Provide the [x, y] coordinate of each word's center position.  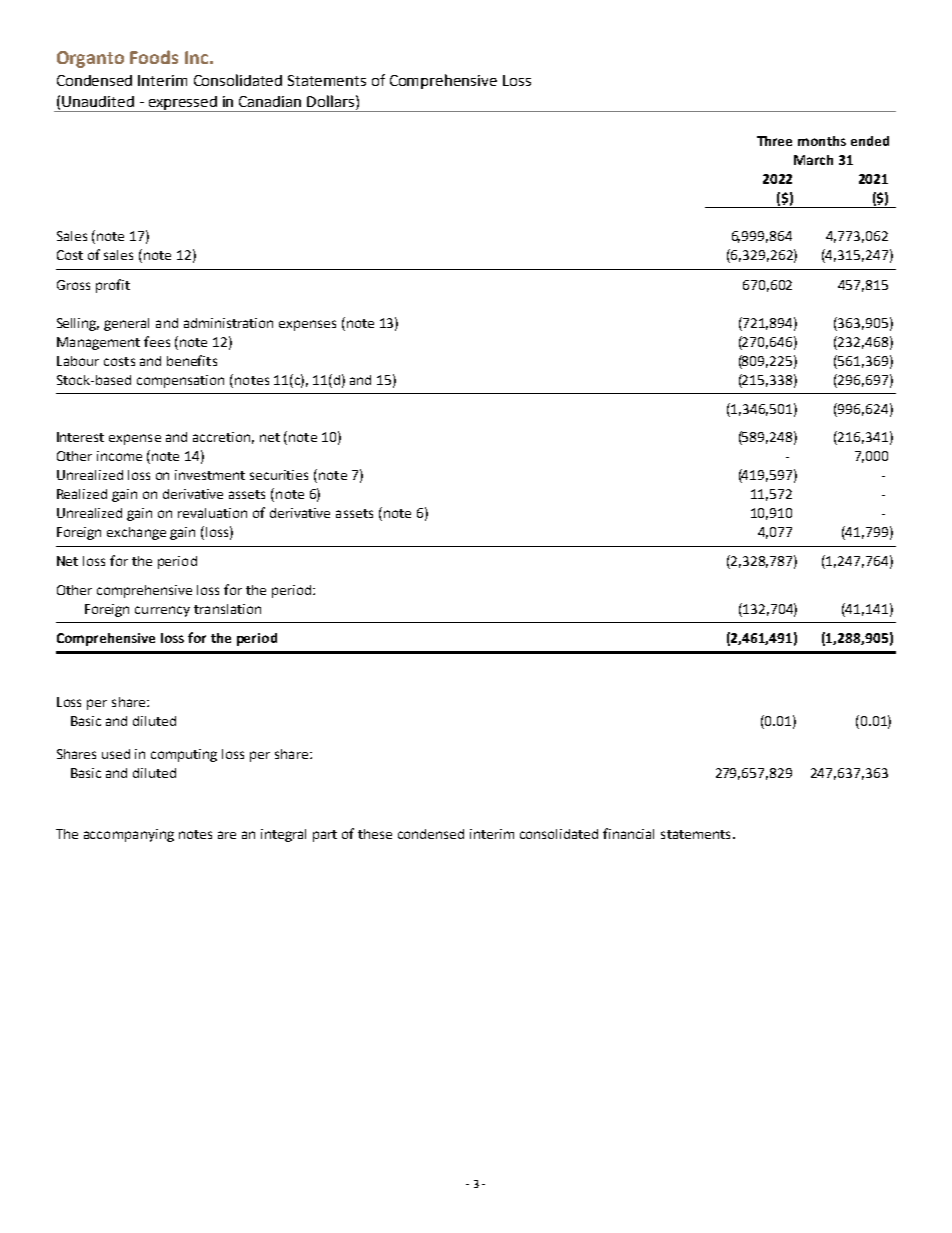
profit [113, 286]
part [325, 836]
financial [628, 833]
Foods [154, 57]
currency [162, 611]
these [375, 834]
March [813, 160]
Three [774, 141]
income [119, 456]
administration [228, 323]
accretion [221, 437]
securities [279, 475]
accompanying [129, 835]
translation [227, 609]
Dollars [332, 101]
